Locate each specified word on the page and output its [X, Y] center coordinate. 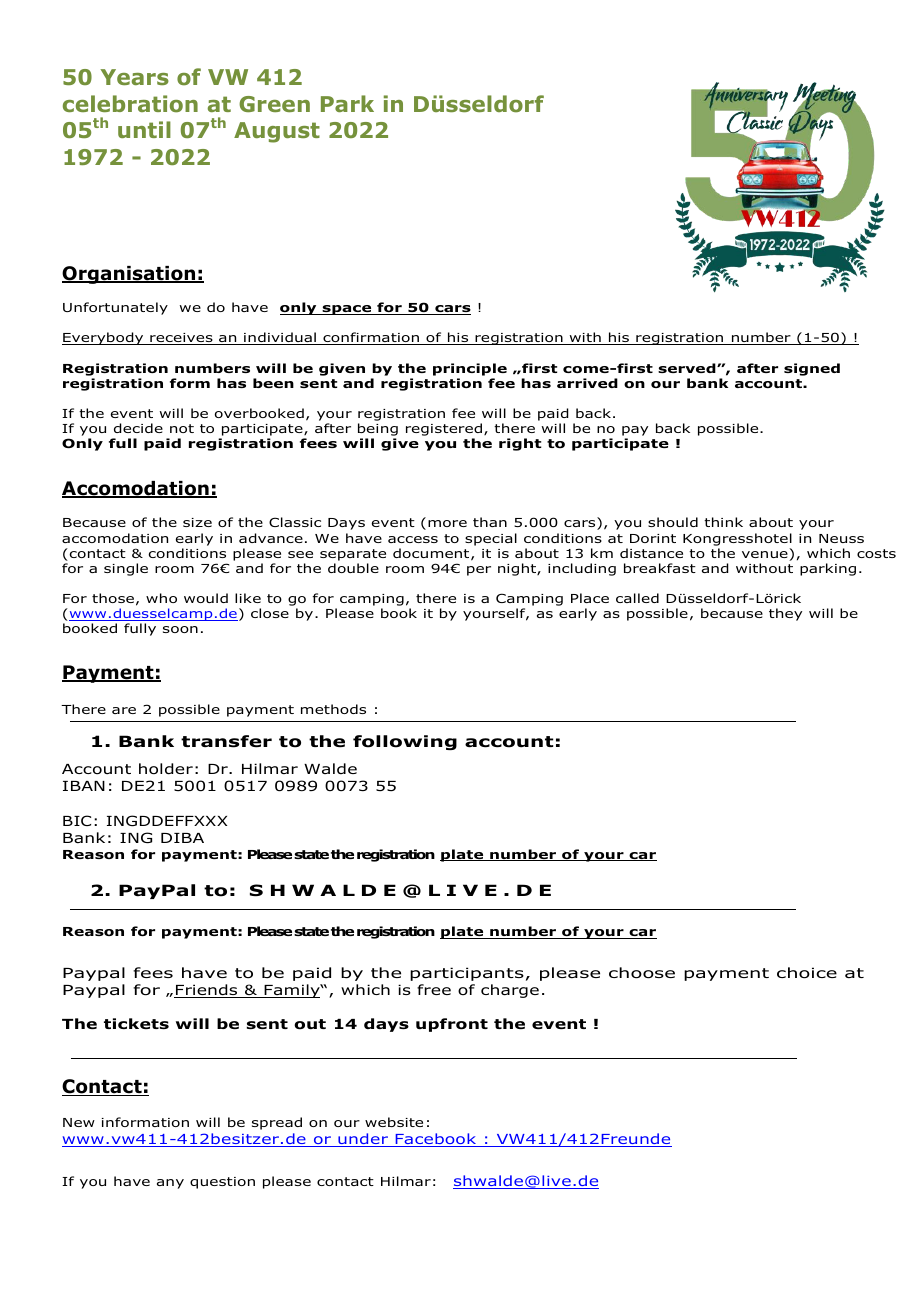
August [277, 132]
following [405, 742]
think [723, 522]
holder [166, 769]
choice [807, 973]
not [182, 428]
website [394, 1122]
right [520, 444]
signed [812, 369]
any [170, 1184]
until [144, 129]
